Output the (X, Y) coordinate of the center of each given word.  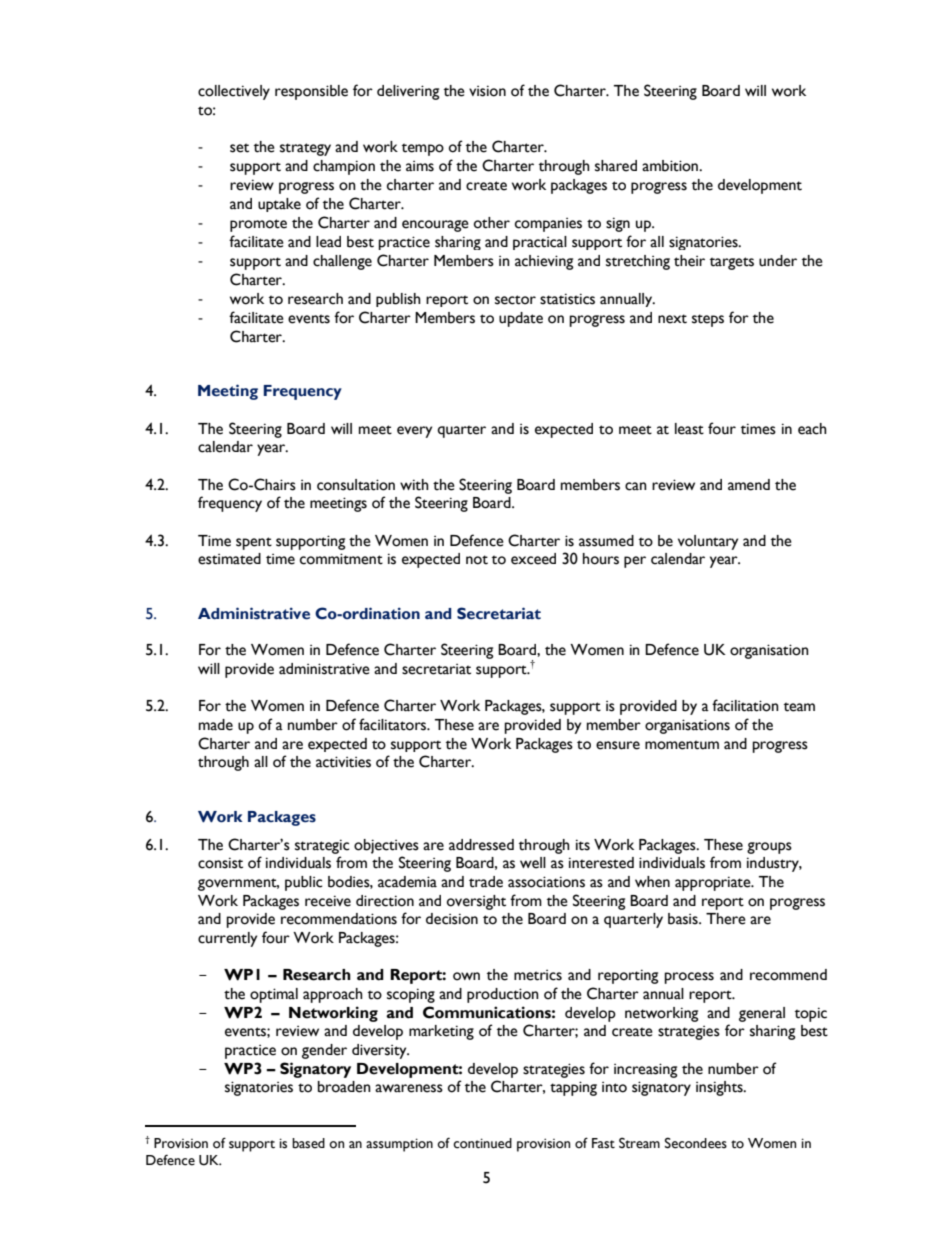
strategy (305, 149)
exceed (533, 559)
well (533, 863)
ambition (671, 166)
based (308, 1143)
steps (708, 320)
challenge (342, 262)
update (521, 319)
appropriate (714, 883)
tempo (423, 149)
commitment (341, 559)
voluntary (708, 542)
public (304, 883)
